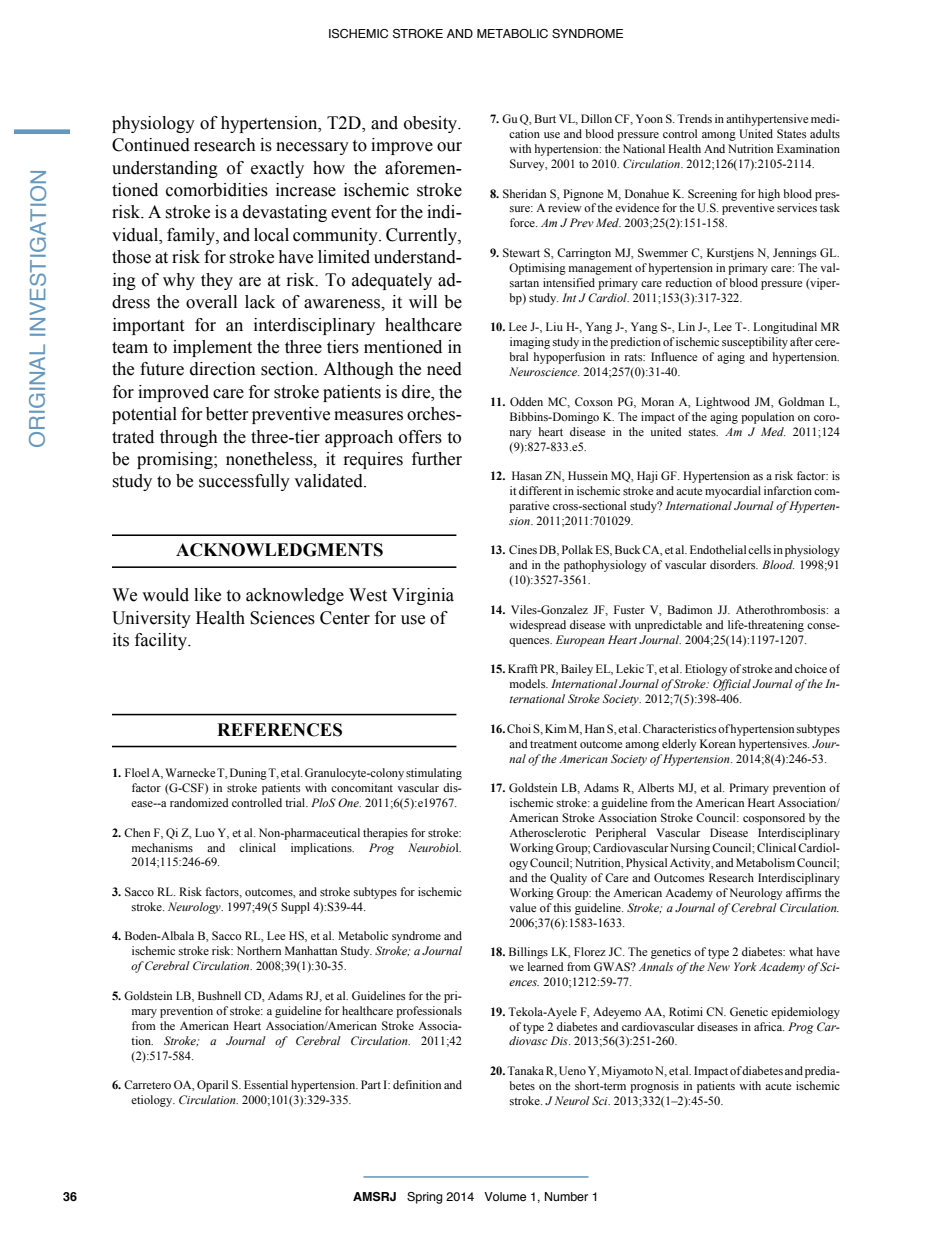 The height and width of the screenshot is (1233, 952). I want to click on myocardial, so click(733, 492).
